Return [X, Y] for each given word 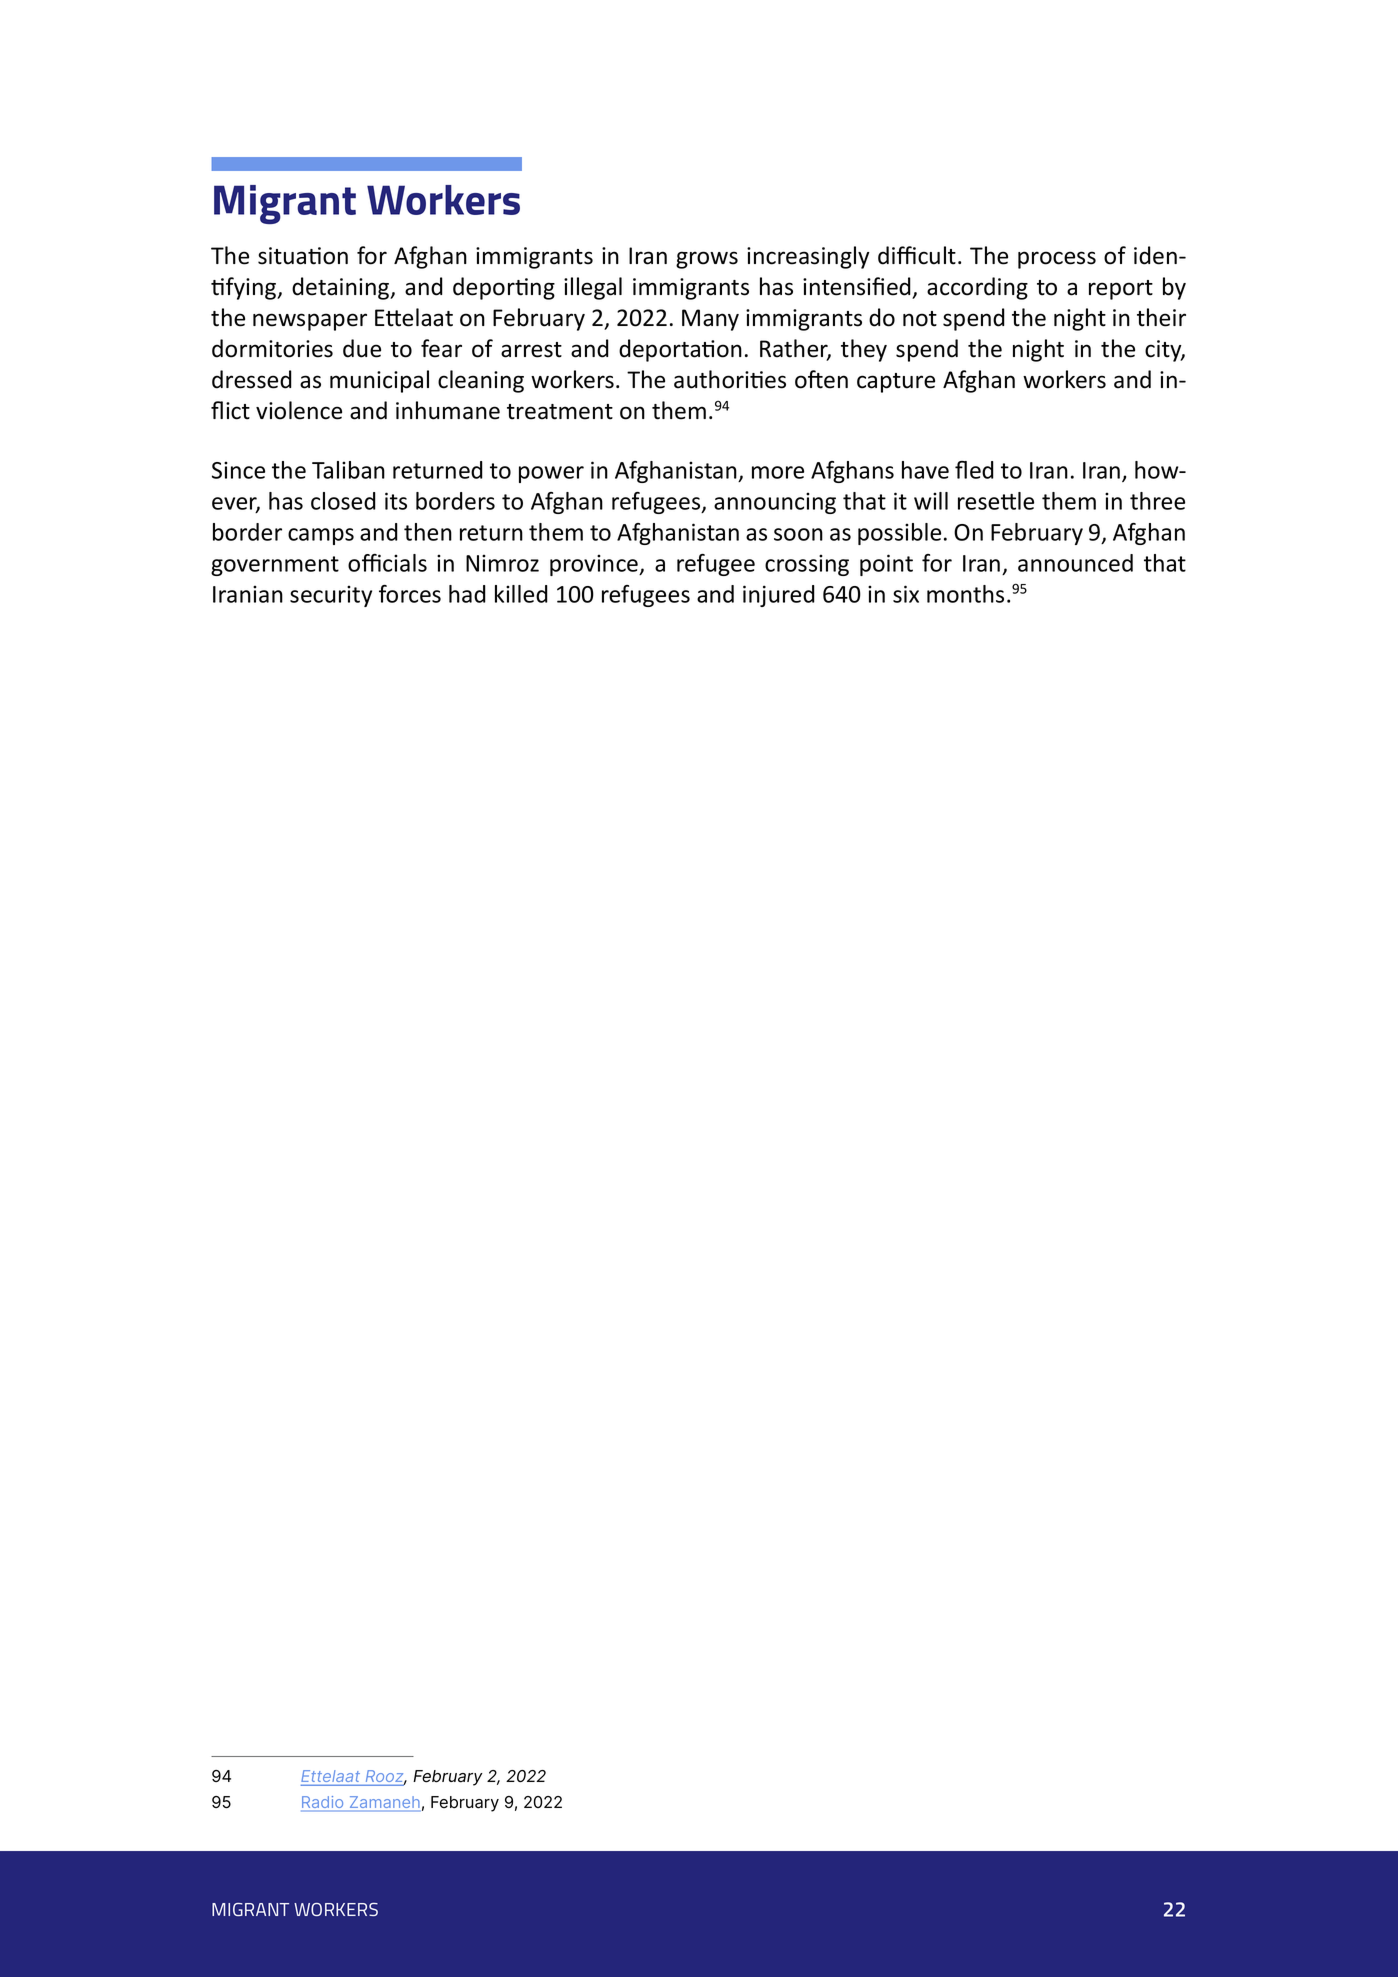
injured [779, 596]
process [1057, 260]
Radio [323, 1803]
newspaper [310, 322]
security [331, 596]
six [906, 594]
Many [710, 320]
